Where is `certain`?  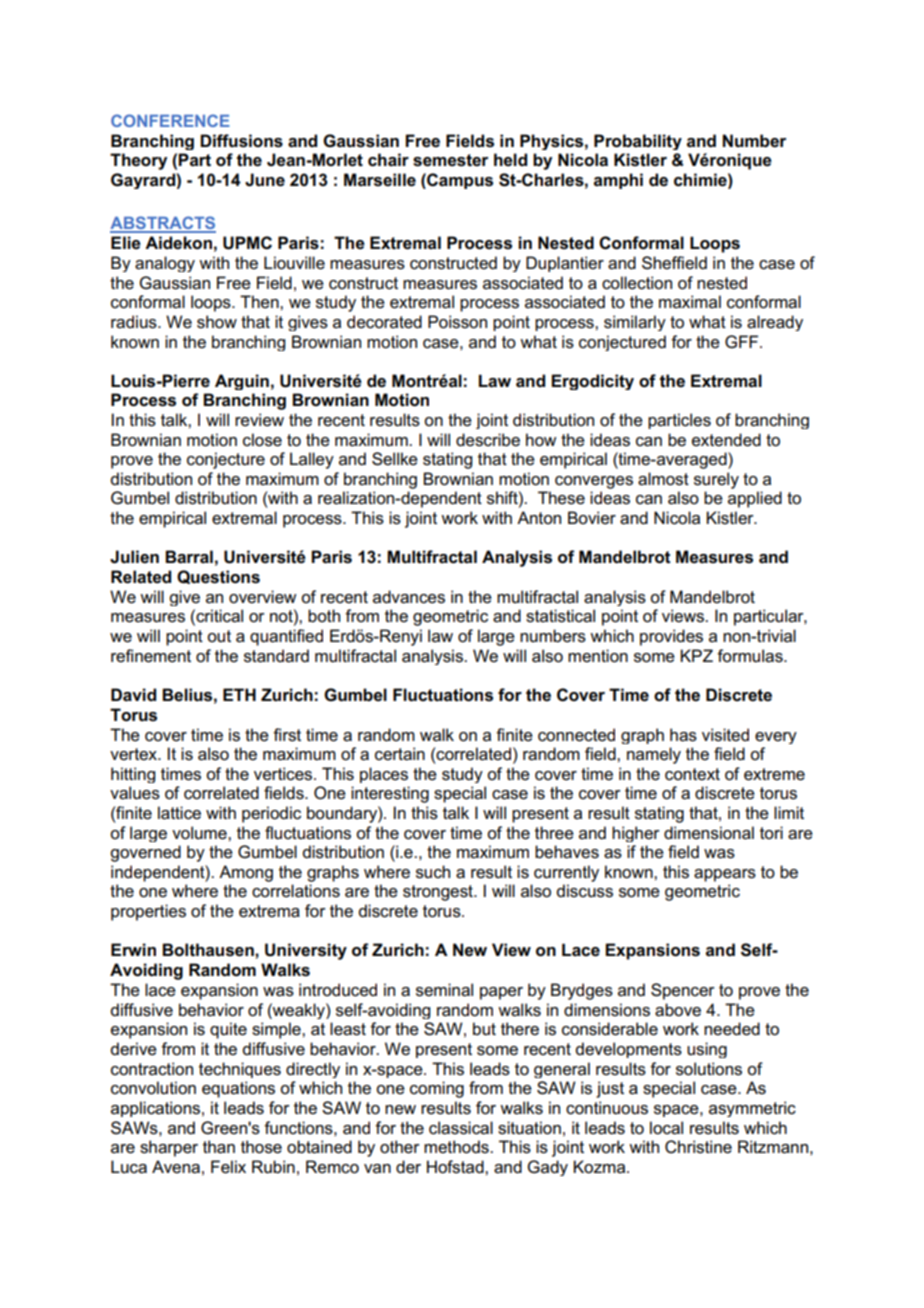 certain is located at coordinates (400, 754).
